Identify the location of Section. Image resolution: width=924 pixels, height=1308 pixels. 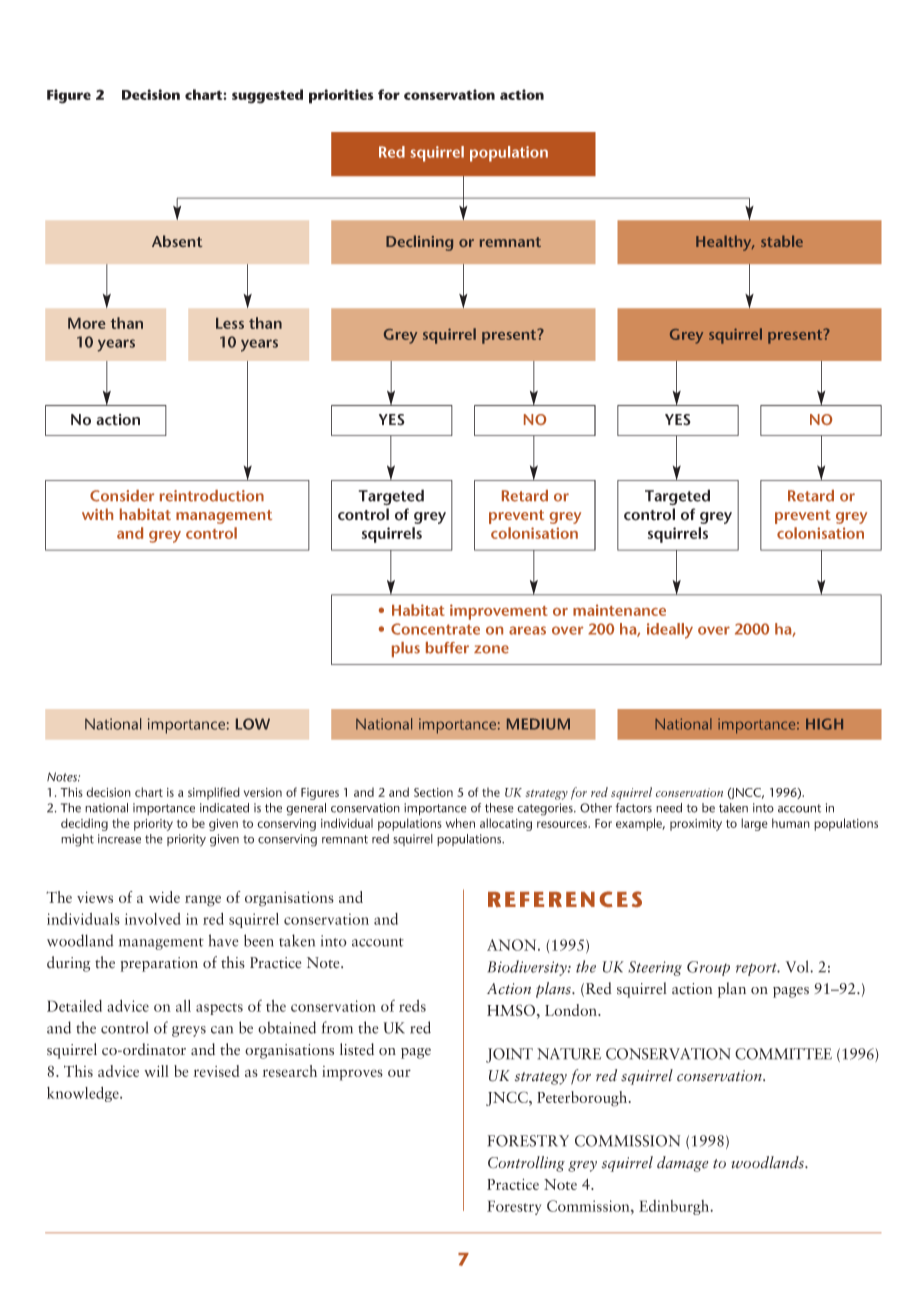
(433, 792).
